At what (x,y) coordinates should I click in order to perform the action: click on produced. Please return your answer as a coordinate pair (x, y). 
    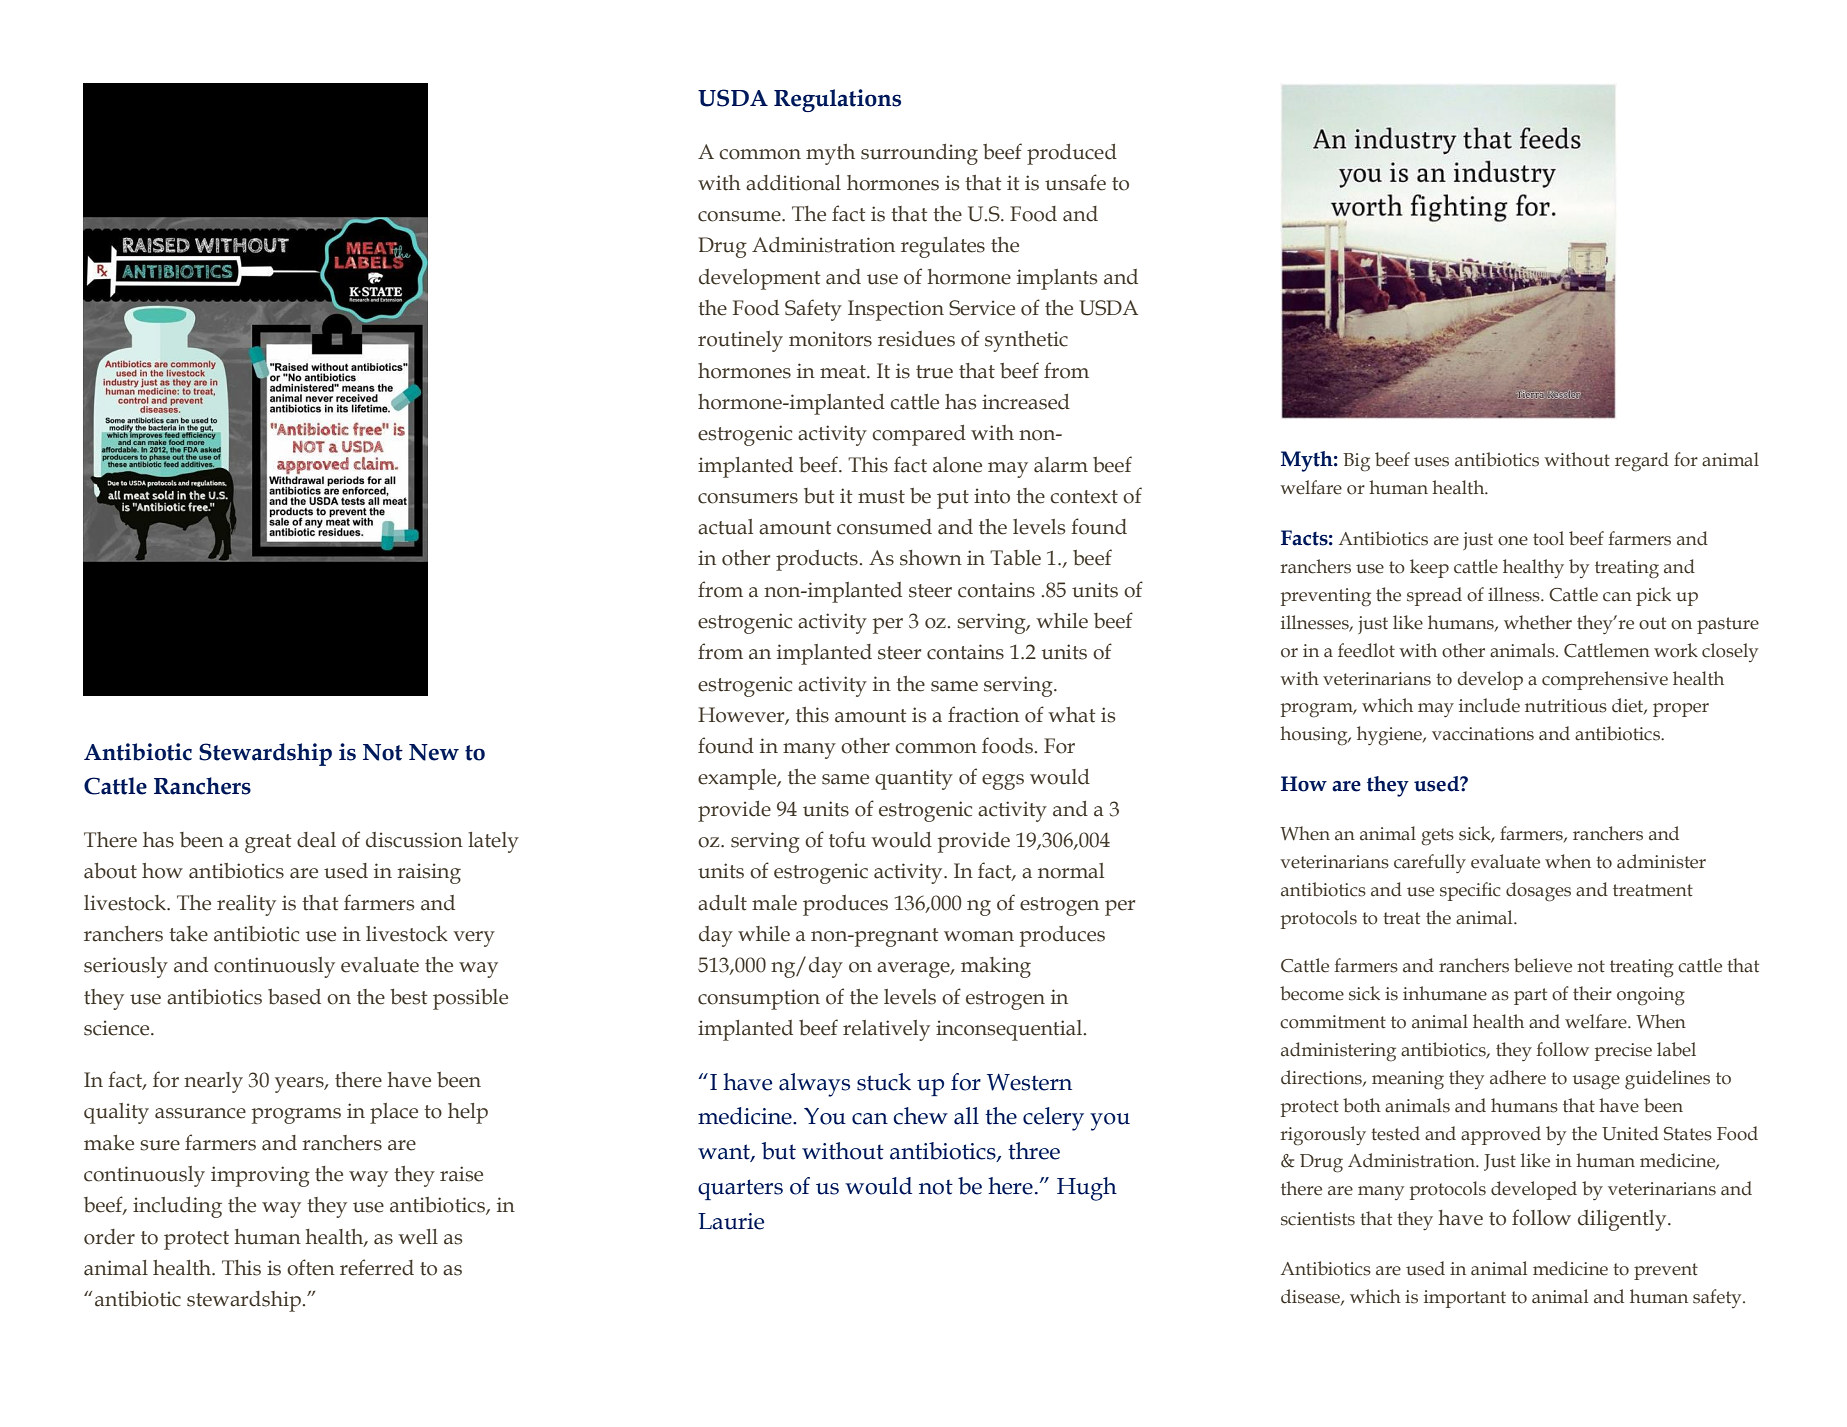
    Looking at the image, I should click on (1072, 154).
